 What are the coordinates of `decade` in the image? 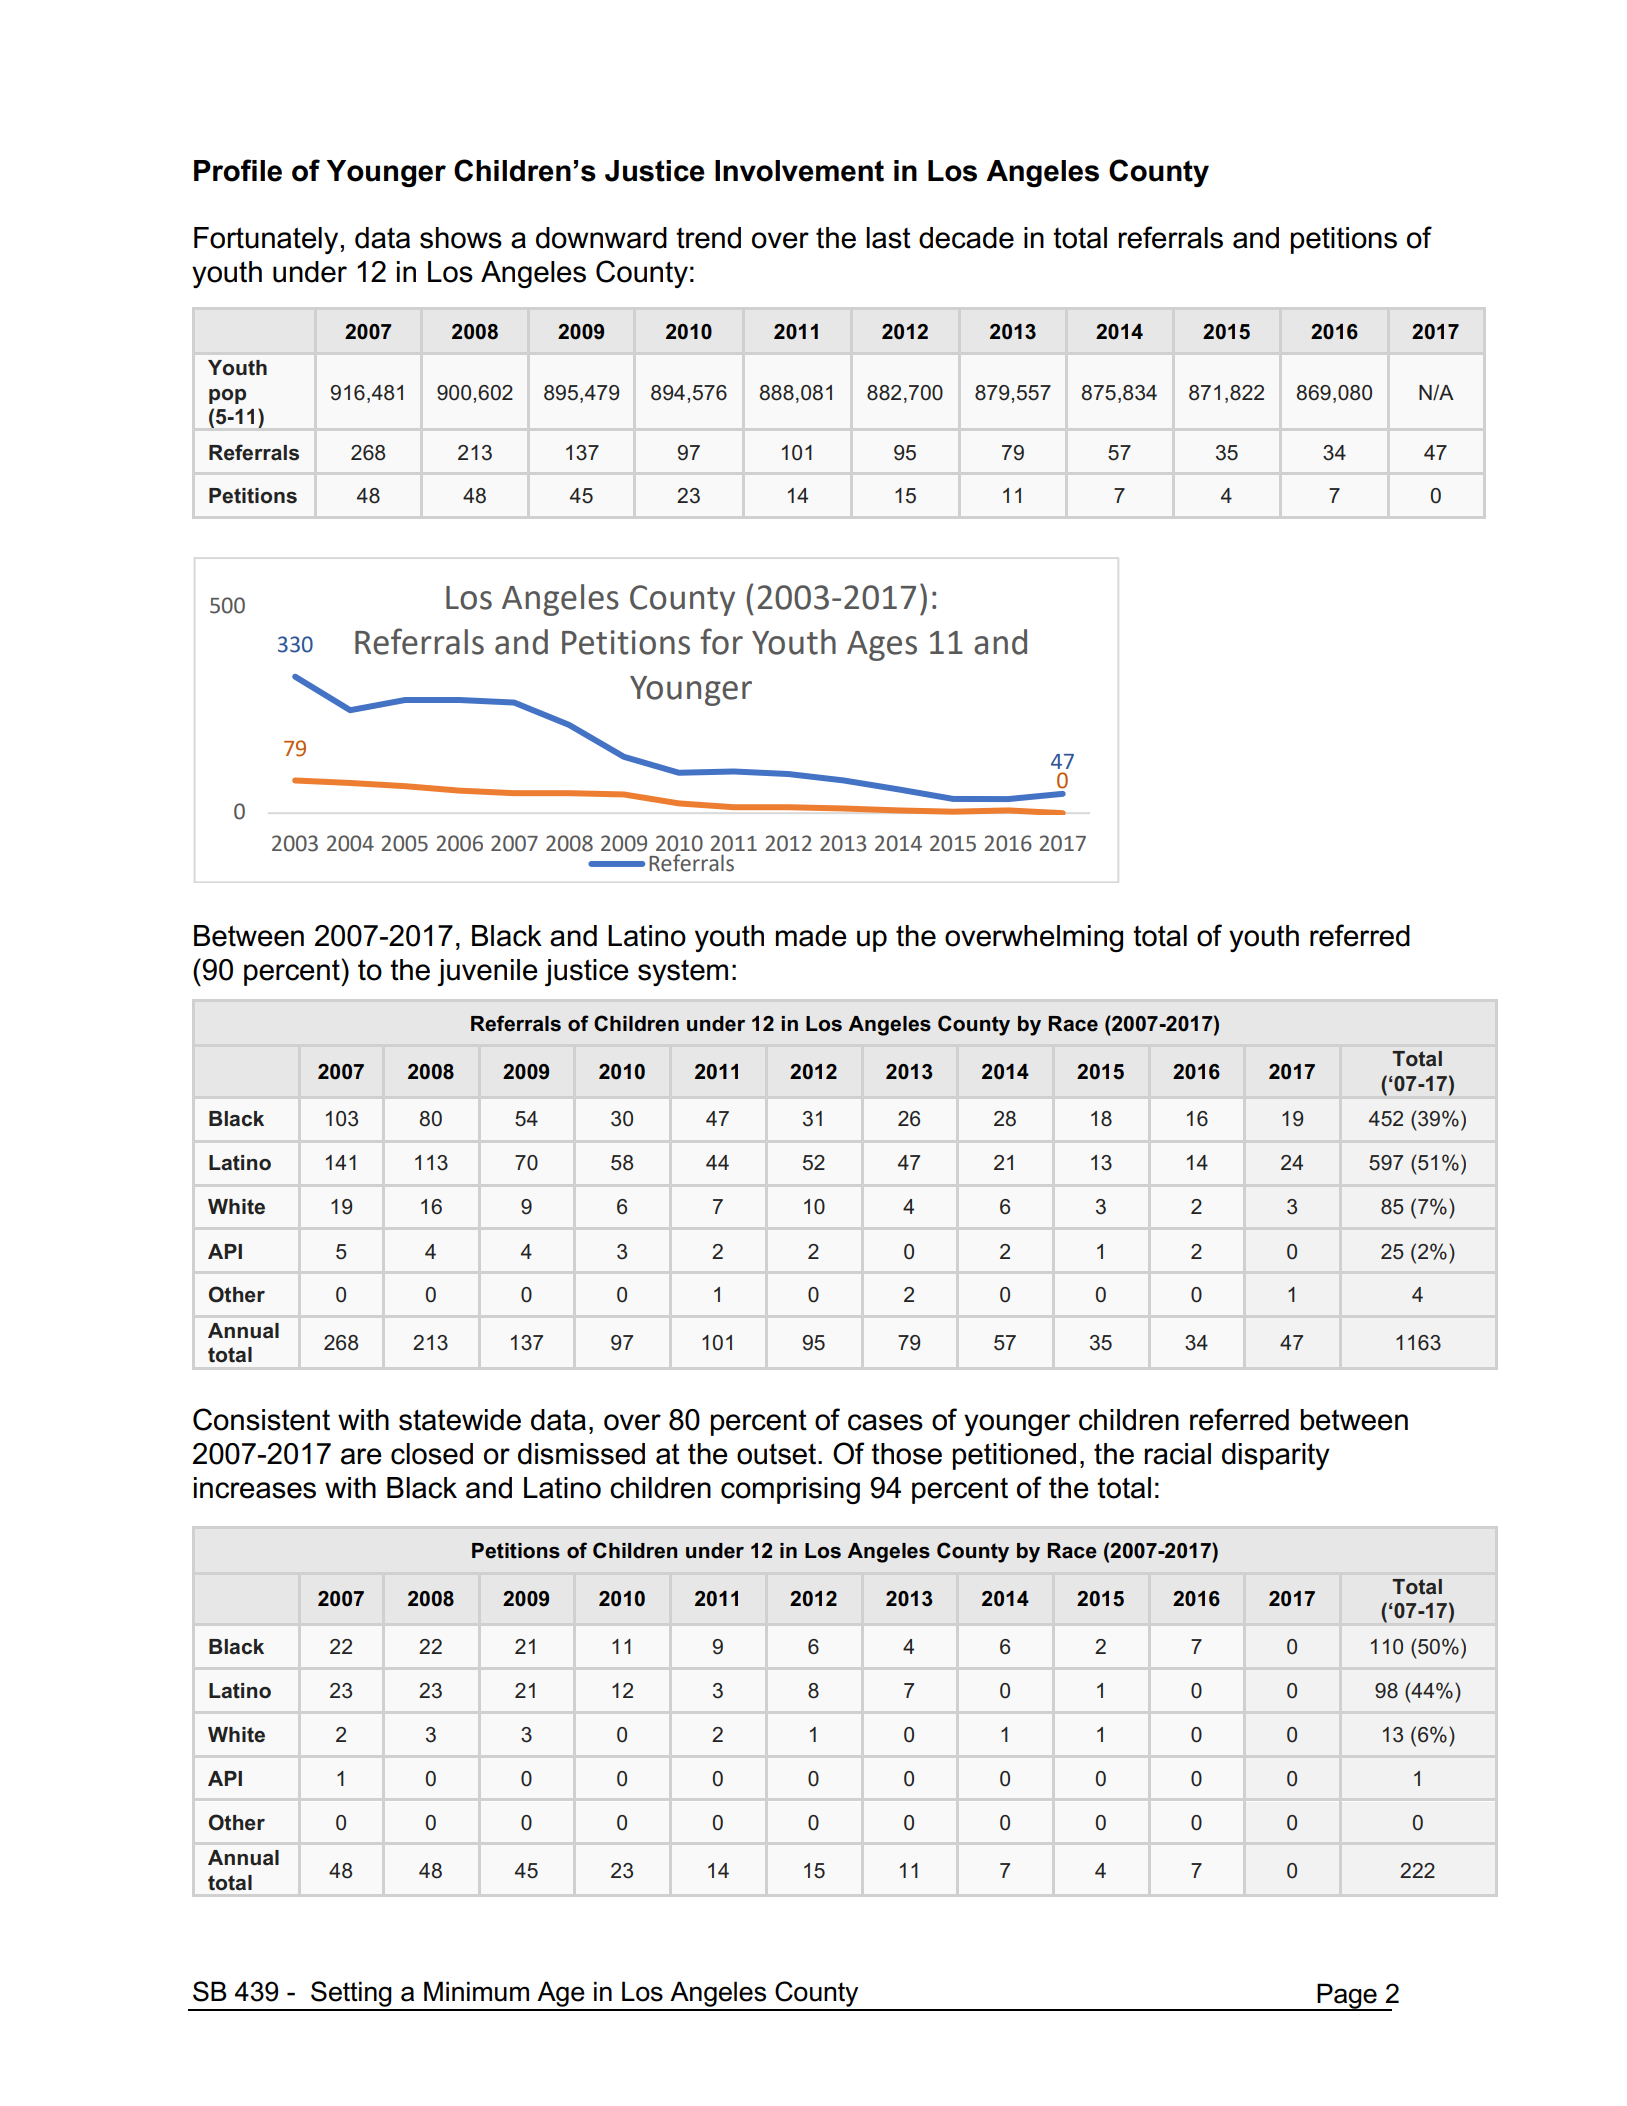 It's located at (966, 238).
